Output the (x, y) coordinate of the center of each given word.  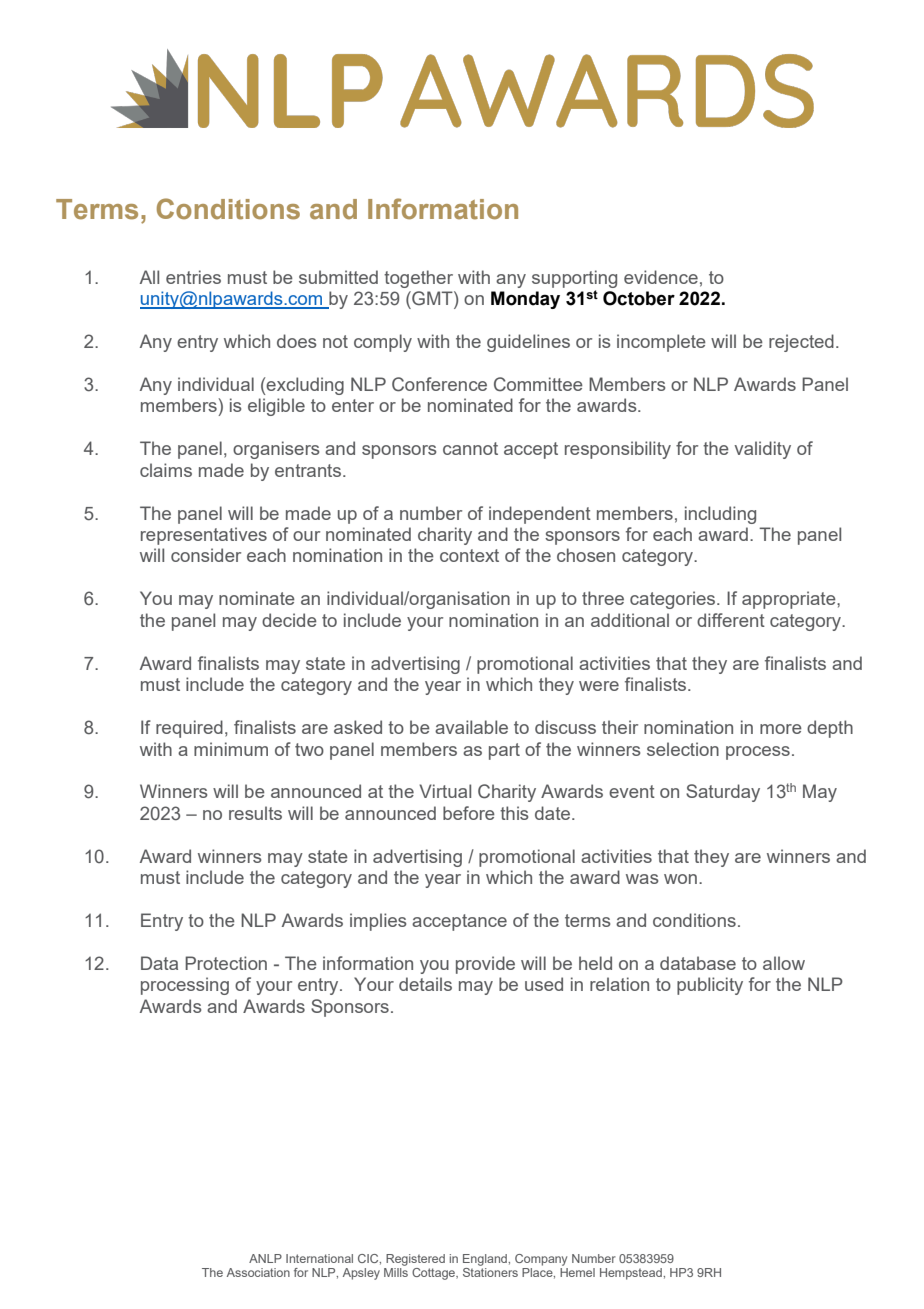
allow (784, 963)
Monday (525, 300)
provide (485, 965)
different (731, 620)
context (469, 555)
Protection (226, 963)
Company (541, 1260)
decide (289, 620)
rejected (801, 343)
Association (258, 1272)
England (486, 1260)
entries (193, 277)
